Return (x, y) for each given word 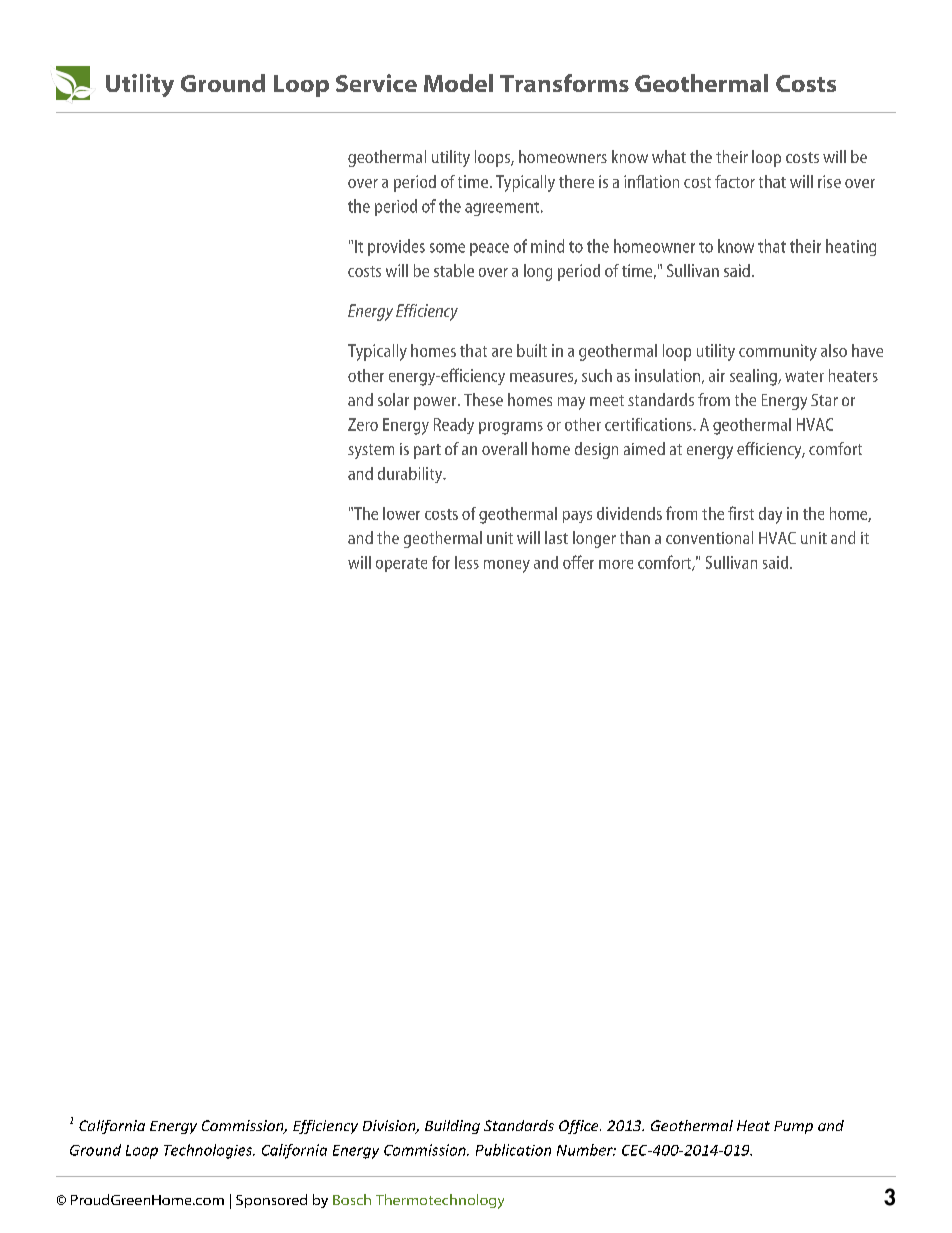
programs (511, 428)
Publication (513, 1150)
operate (401, 565)
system (371, 451)
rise (829, 181)
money (507, 566)
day (770, 515)
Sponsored (271, 1201)
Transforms (564, 83)
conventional (709, 537)
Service (376, 83)
